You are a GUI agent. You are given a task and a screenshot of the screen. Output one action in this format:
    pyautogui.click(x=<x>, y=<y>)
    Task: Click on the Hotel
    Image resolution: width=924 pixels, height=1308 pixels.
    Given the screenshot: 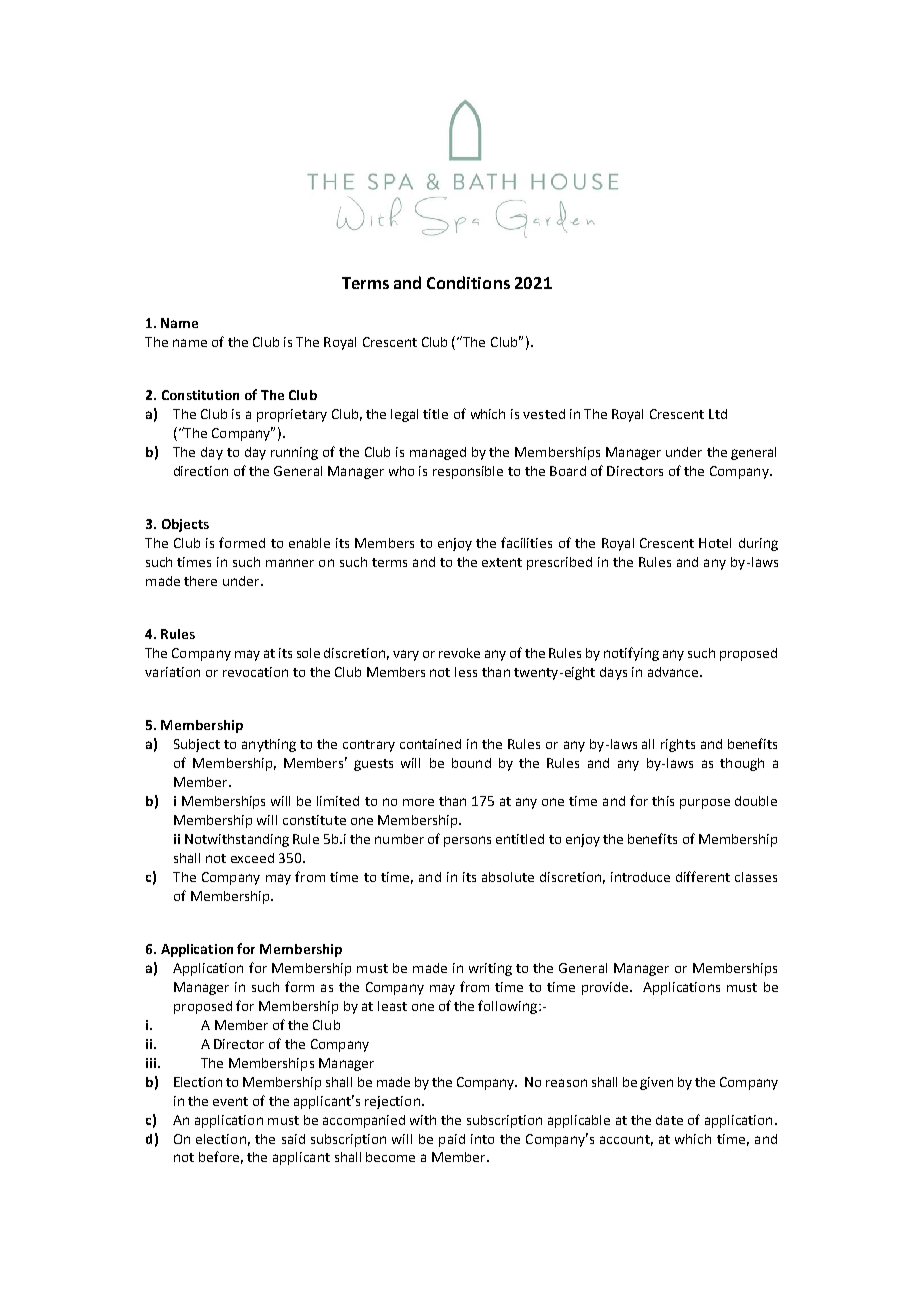 What is the action you would take?
    pyautogui.click(x=715, y=543)
